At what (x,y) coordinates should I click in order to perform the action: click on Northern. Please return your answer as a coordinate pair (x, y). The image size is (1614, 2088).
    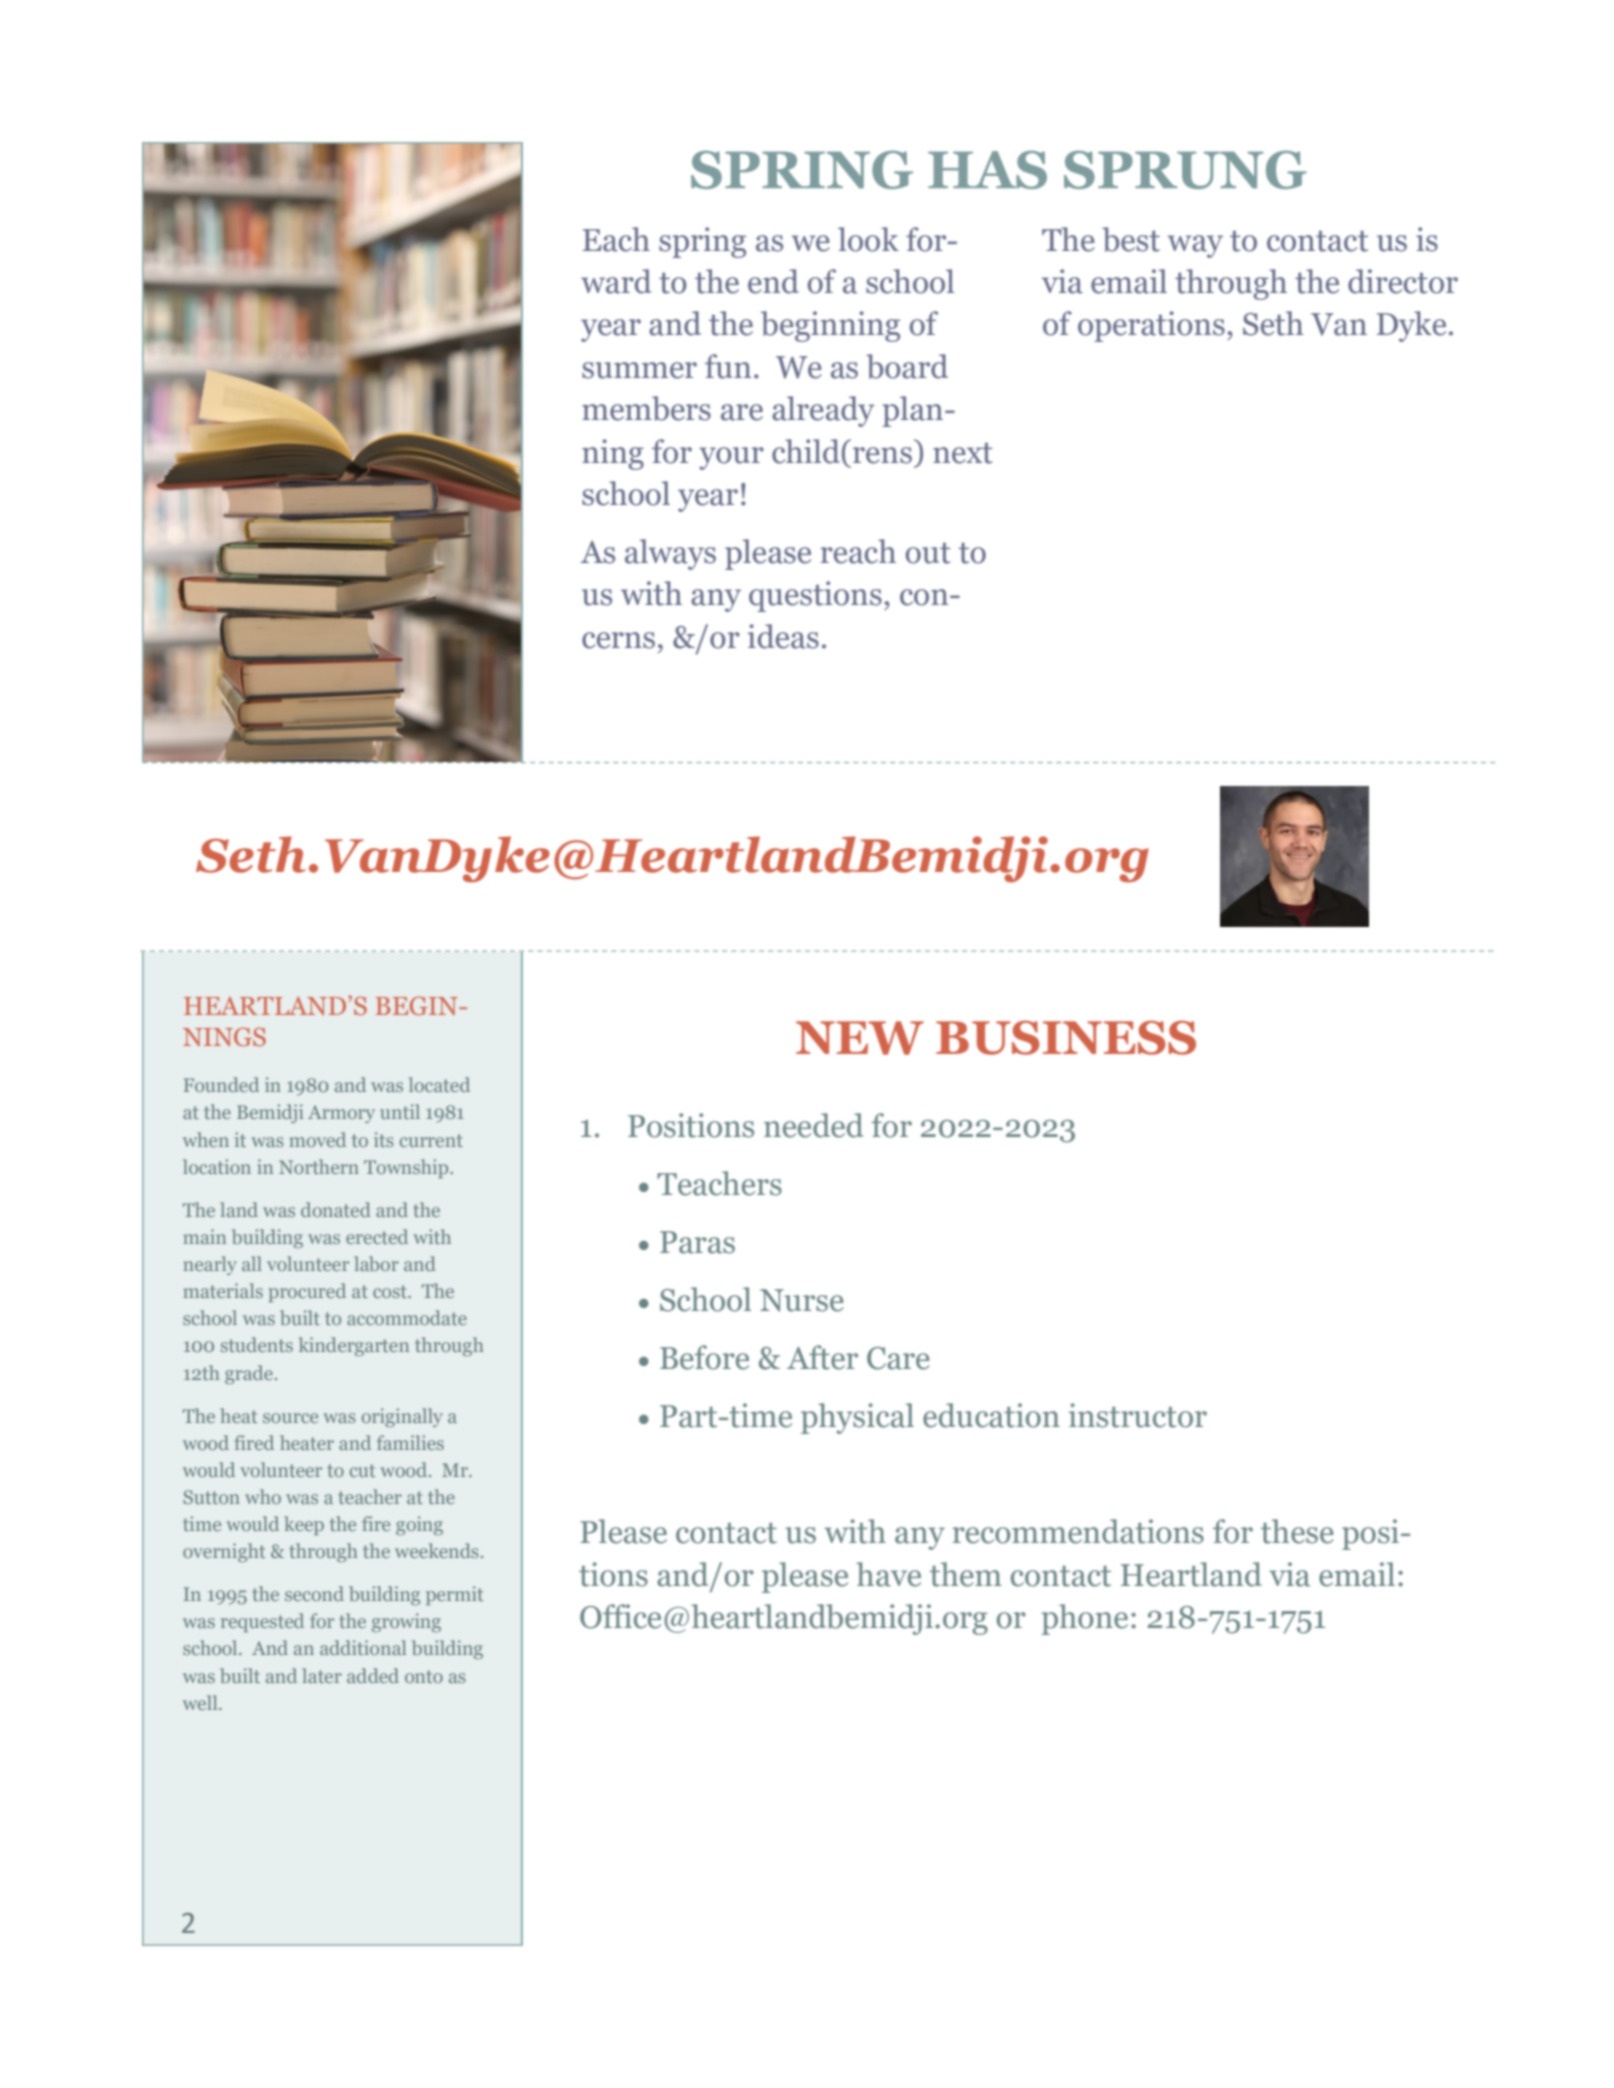
    Looking at the image, I should click on (319, 1166).
